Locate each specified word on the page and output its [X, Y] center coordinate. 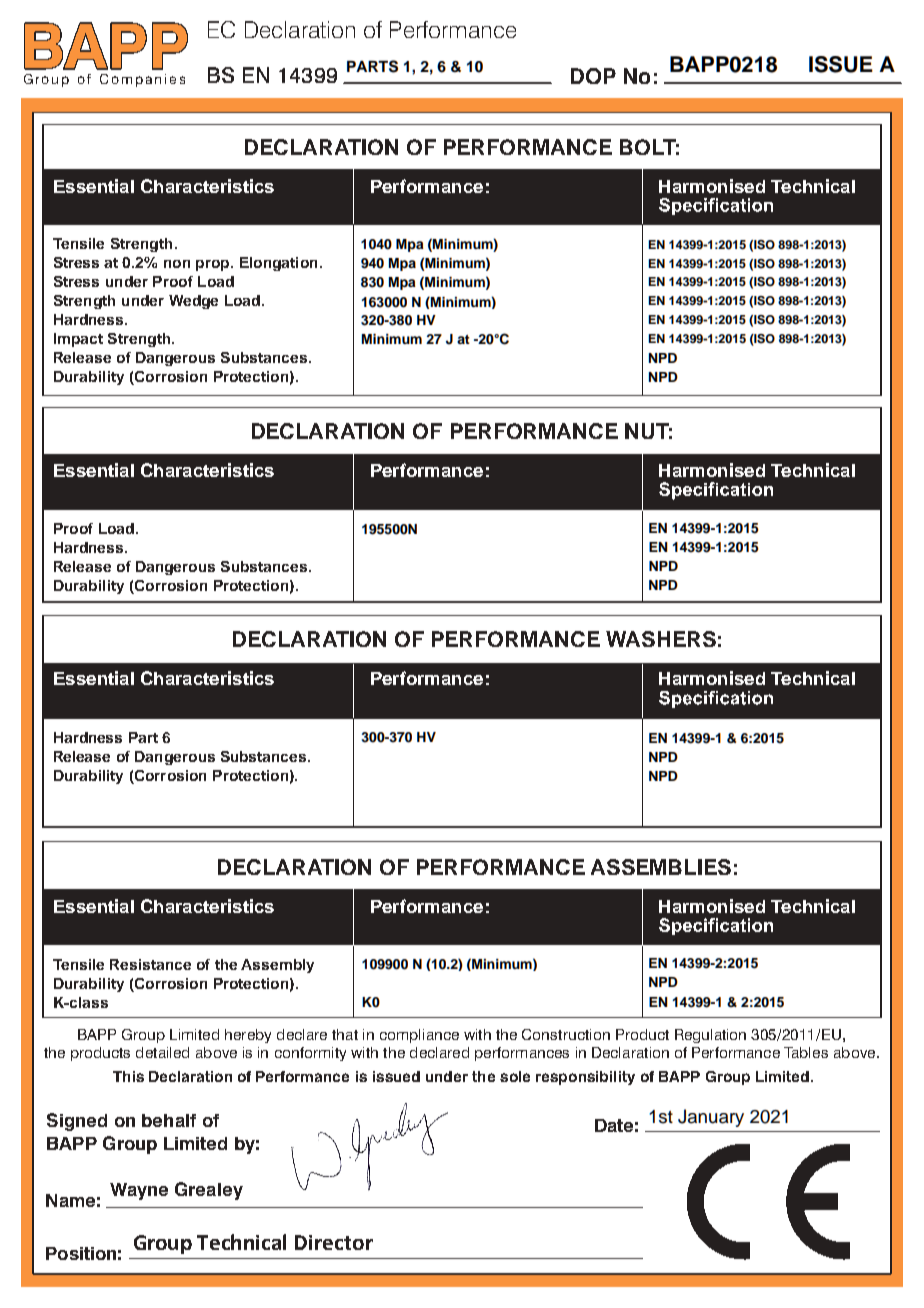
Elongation [278, 264]
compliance [419, 1036]
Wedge [193, 302]
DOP [593, 76]
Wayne [139, 1191]
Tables [806, 1052]
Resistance [150, 964]
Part [143, 737]
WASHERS [661, 639]
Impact [78, 340]
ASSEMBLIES [661, 867]
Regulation [710, 1036]
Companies [142, 80]
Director [334, 1242]
